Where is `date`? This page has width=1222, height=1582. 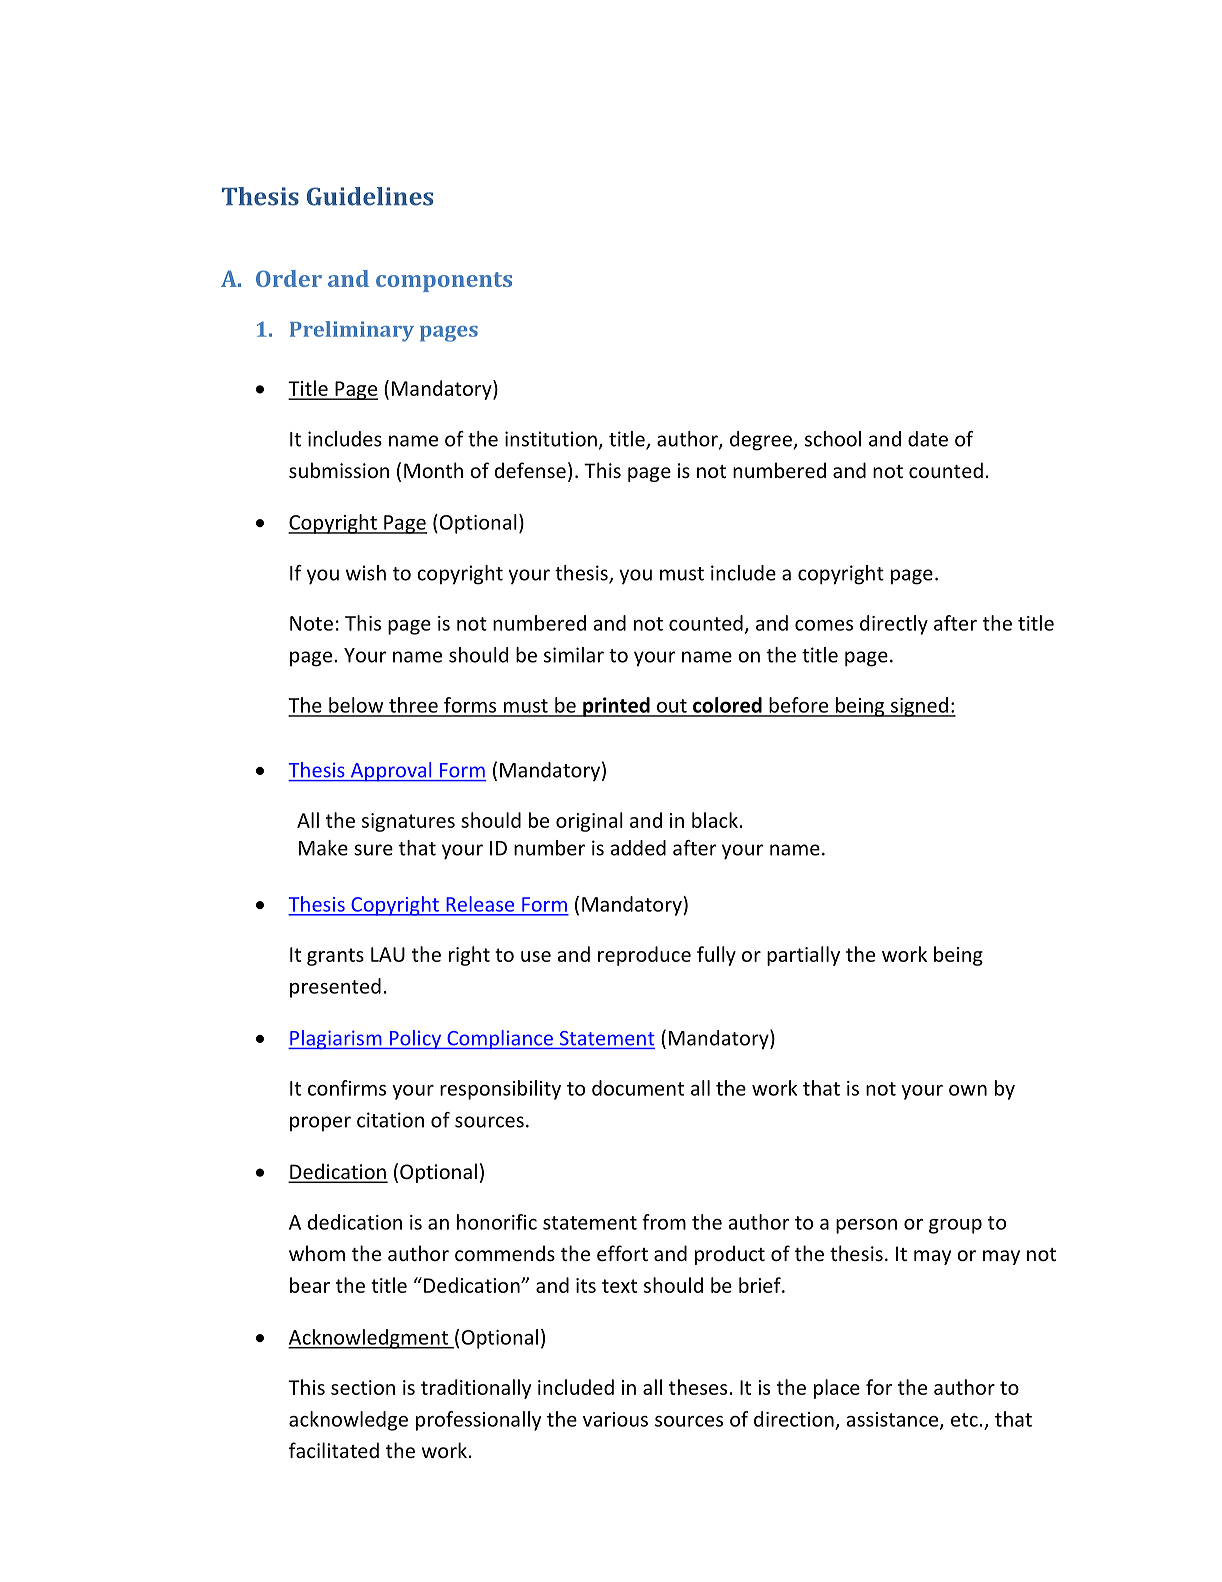 date is located at coordinates (928, 439).
